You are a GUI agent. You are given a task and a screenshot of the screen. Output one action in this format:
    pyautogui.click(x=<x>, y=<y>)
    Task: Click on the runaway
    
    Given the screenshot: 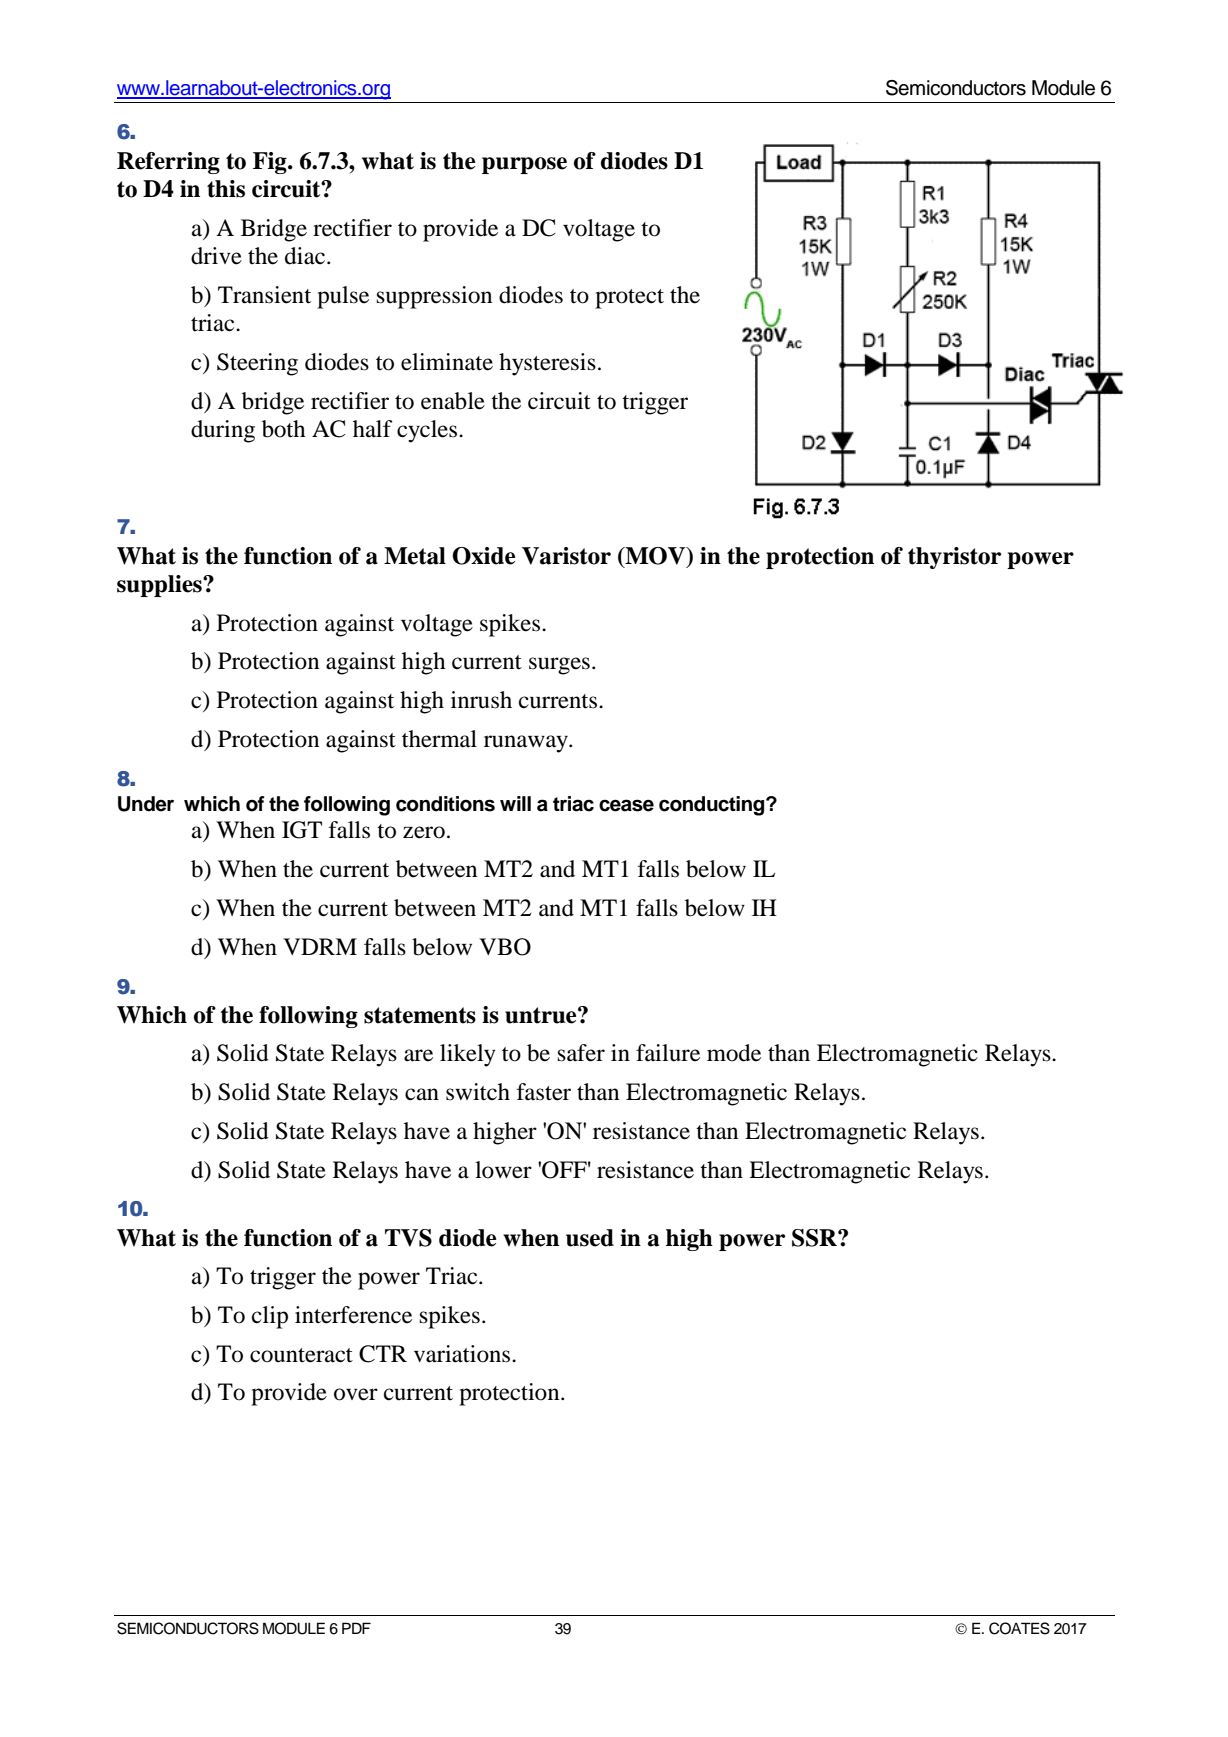 What is the action you would take?
    pyautogui.click(x=527, y=744)
